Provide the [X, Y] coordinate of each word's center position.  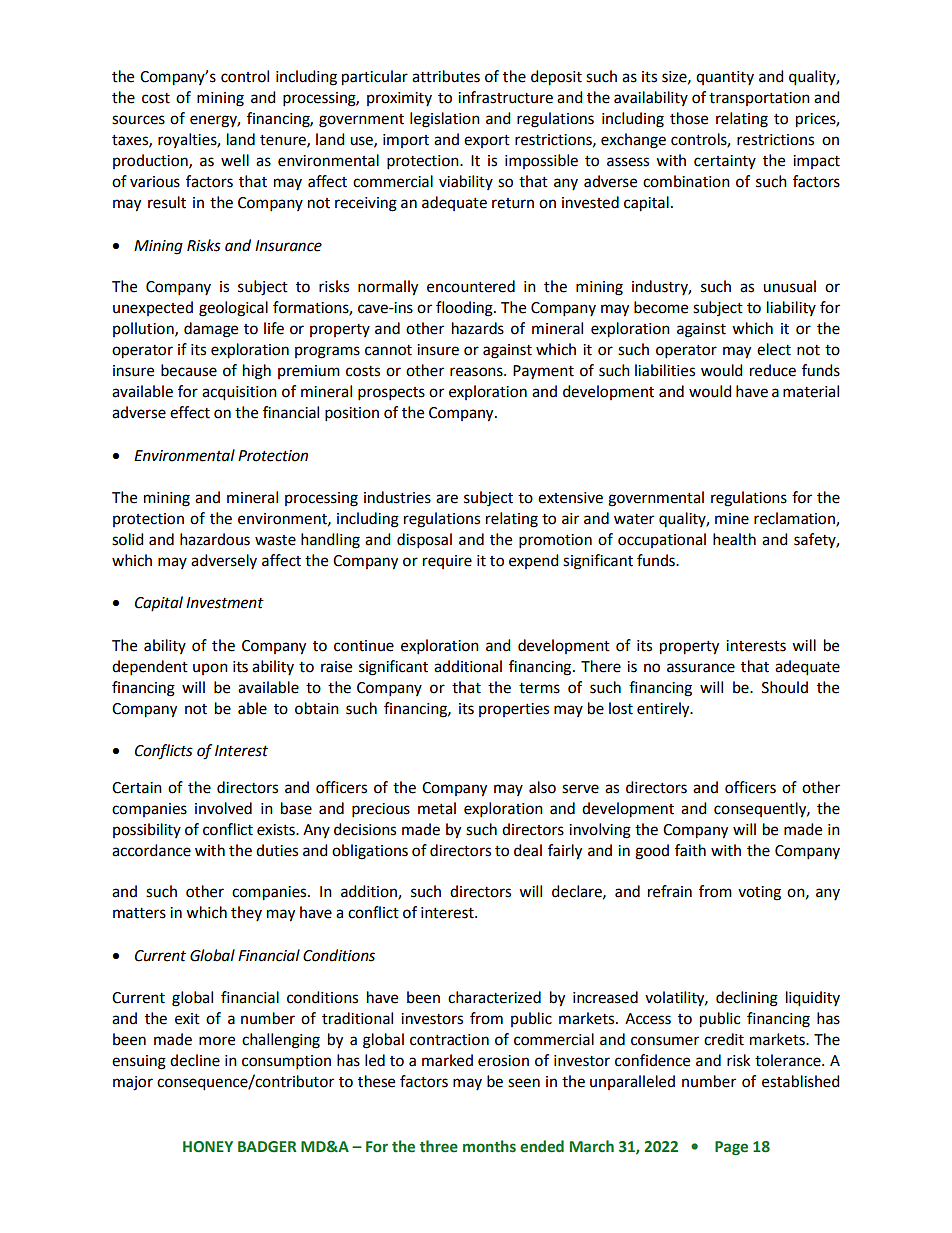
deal [528, 850]
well [235, 160]
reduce [773, 370]
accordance [151, 850]
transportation [759, 99]
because [189, 370]
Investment [225, 603]
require [447, 562]
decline [195, 1060]
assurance [701, 668]
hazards [478, 328]
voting [759, 893]
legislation [445, 120]
